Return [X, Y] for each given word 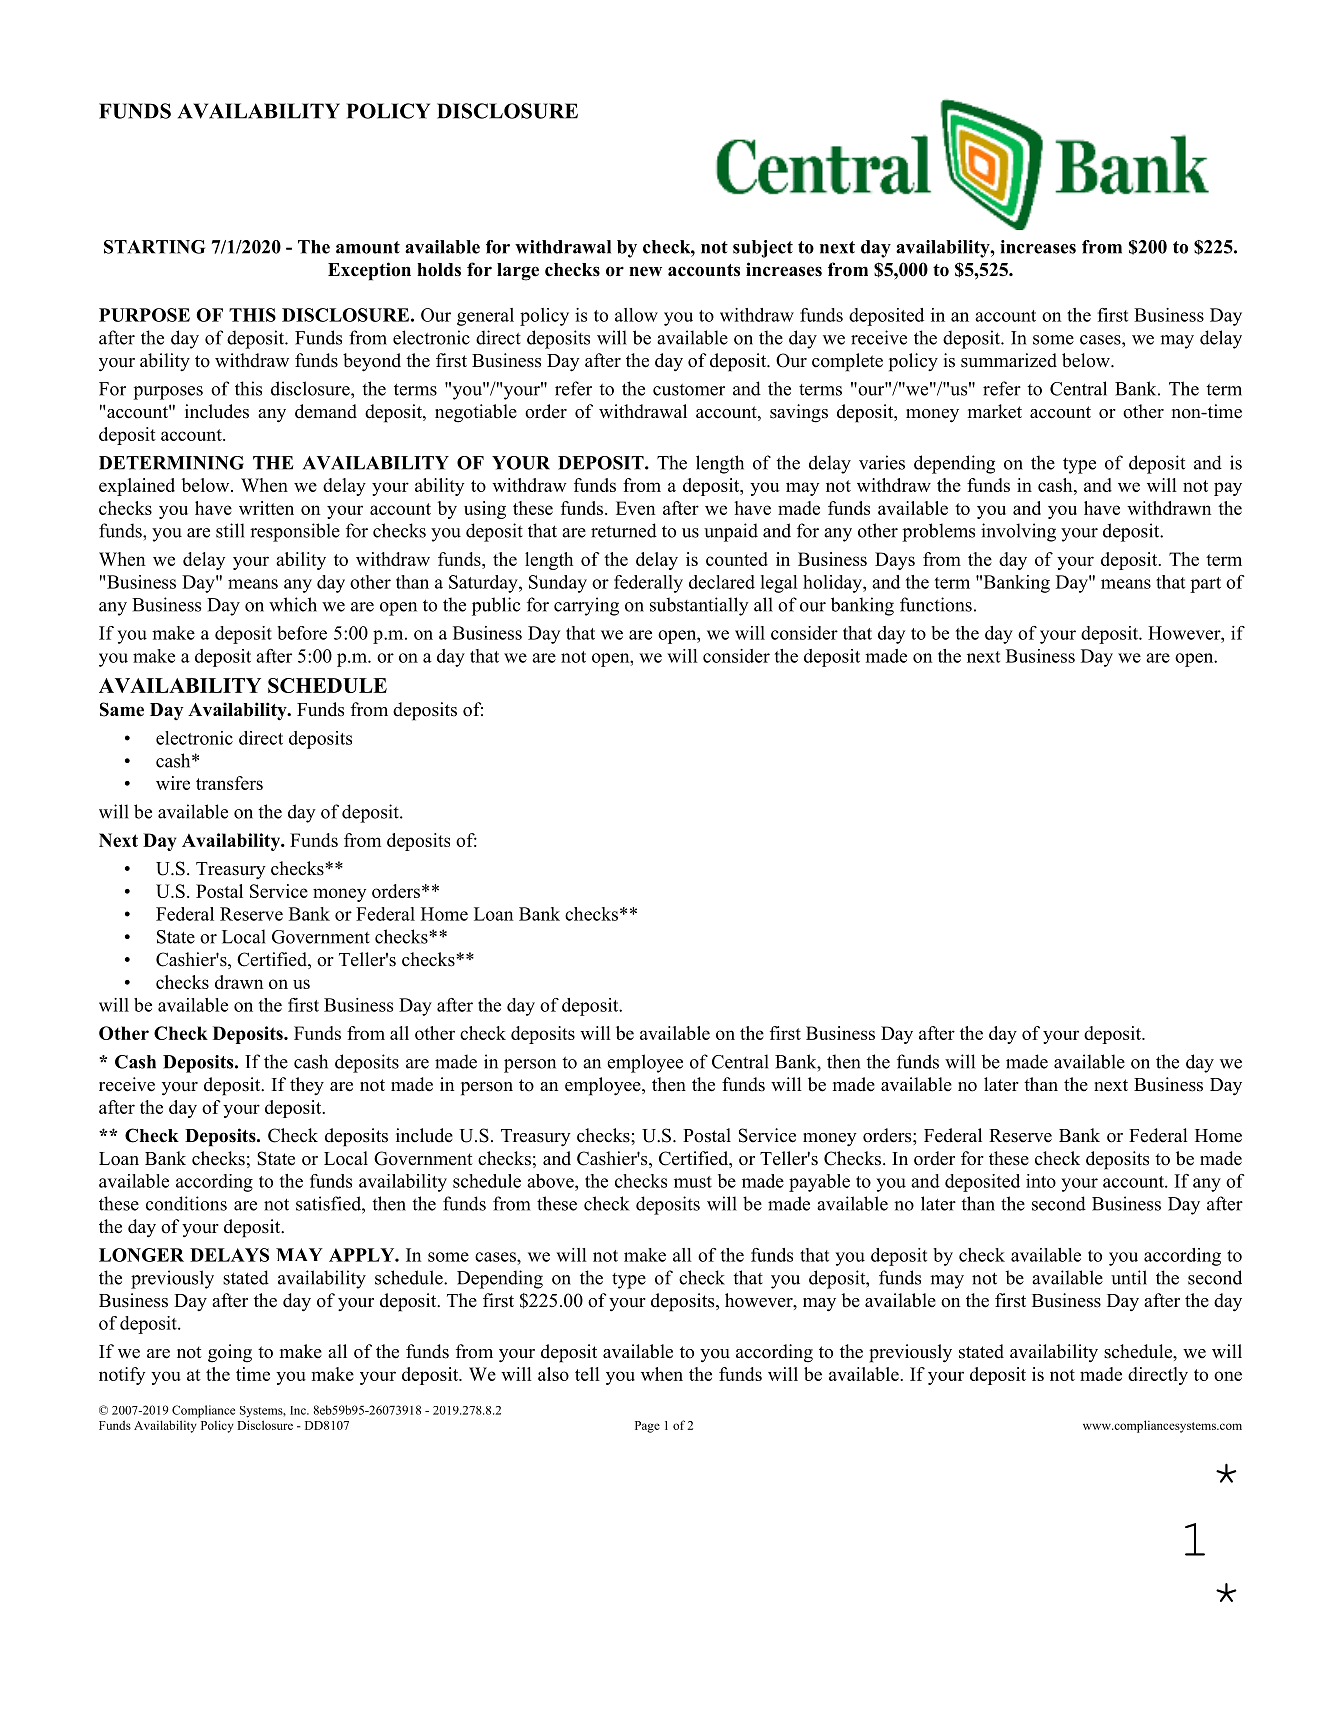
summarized [1009, 360]
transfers [229, 783]
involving [1018, 532]
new [645, 271]
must [693, 1182]
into [1041, 1181]
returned [624, 530]
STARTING [154, 247]
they [307, 1086]
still [230, 530]
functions [936, 604]
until [1129, 1277]
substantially [699, 606]
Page [647, 1427]
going [230, 1353]
